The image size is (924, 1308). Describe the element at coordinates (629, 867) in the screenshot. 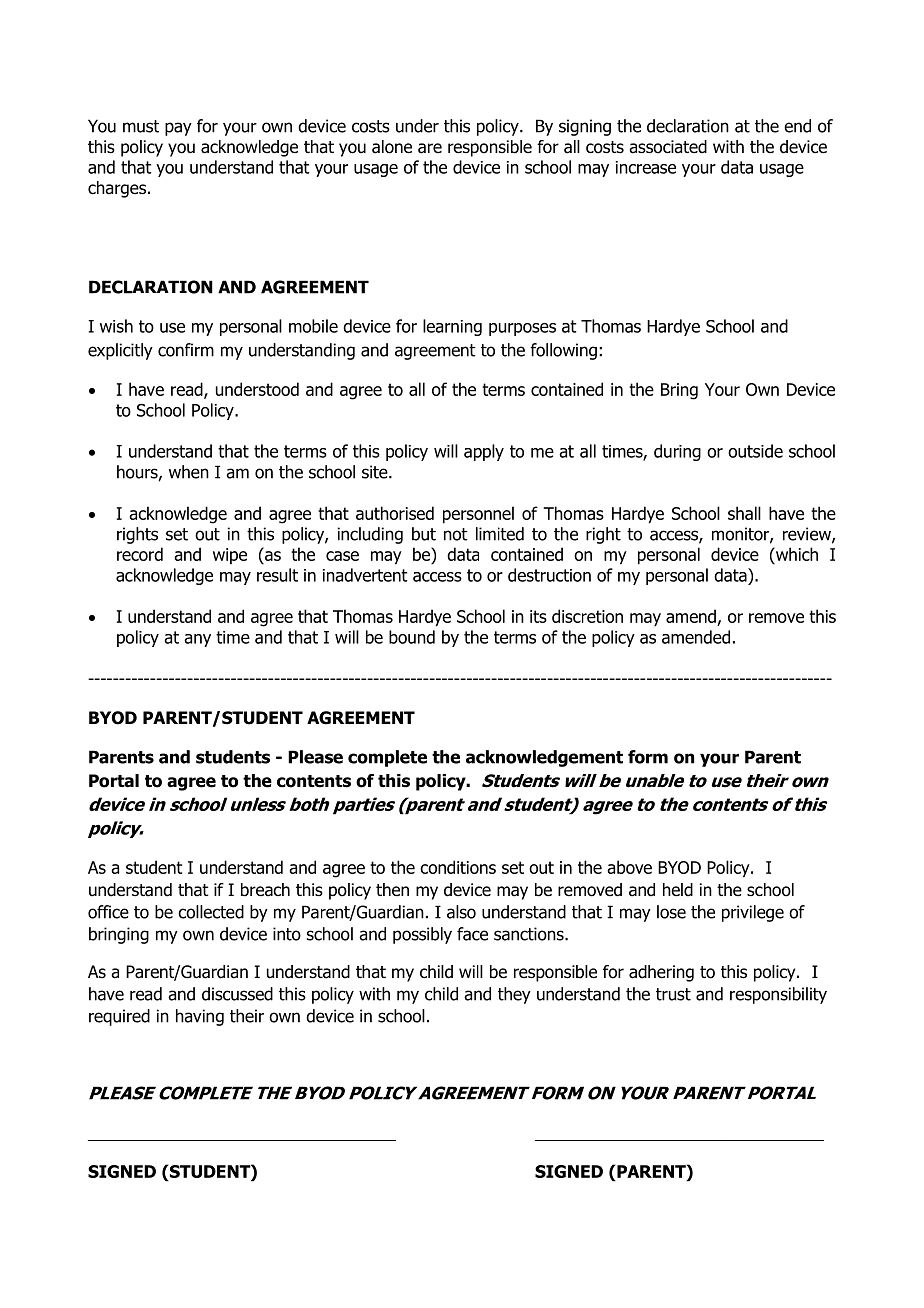

I see `above` at that location.
